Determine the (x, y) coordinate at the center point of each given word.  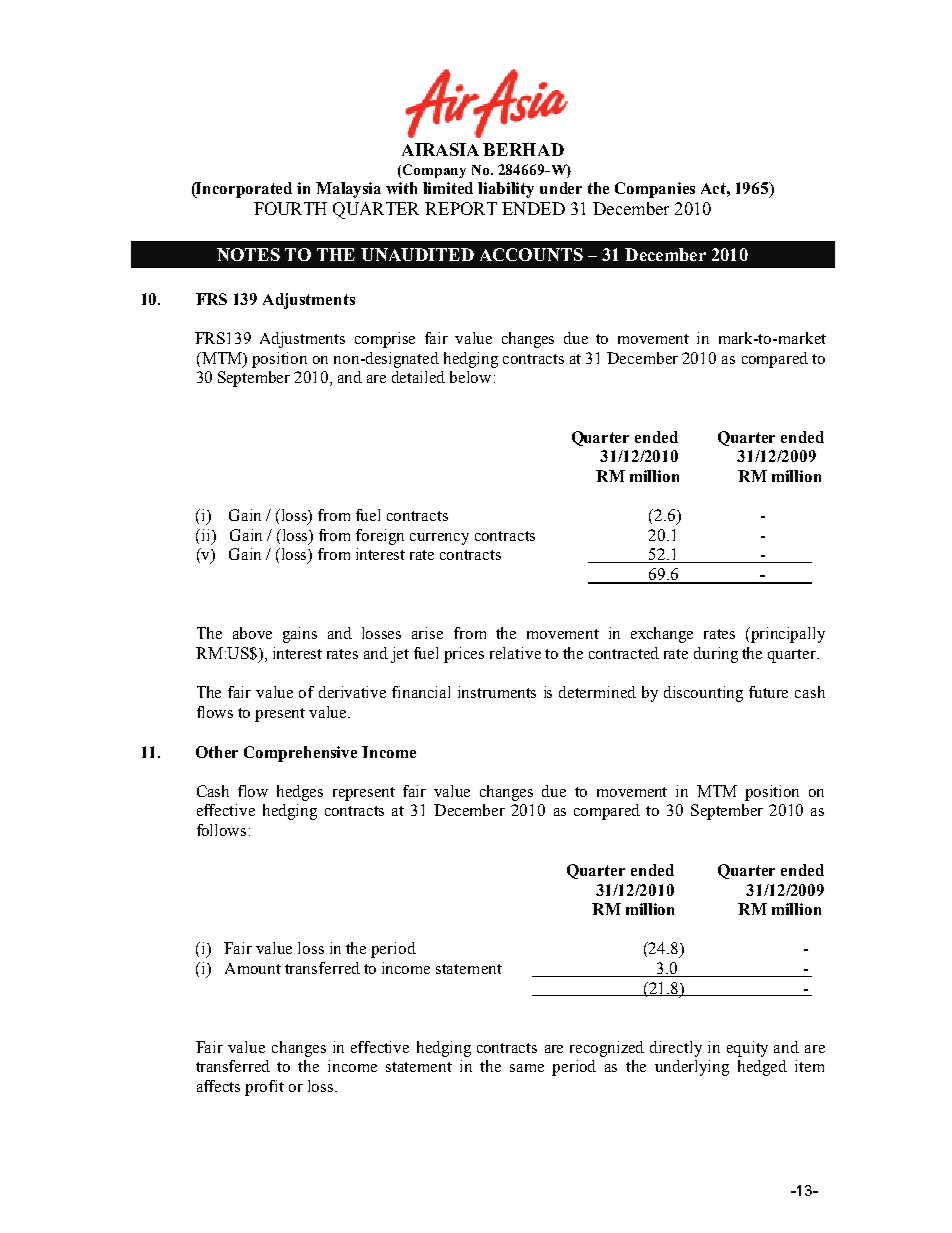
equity (747, 1049)
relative (515, 653)
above (252, 633)
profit (264, 1088)
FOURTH (290, 208)
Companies (655, 190)
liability (506, 190)
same (527, 1068)
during (716, 655)
